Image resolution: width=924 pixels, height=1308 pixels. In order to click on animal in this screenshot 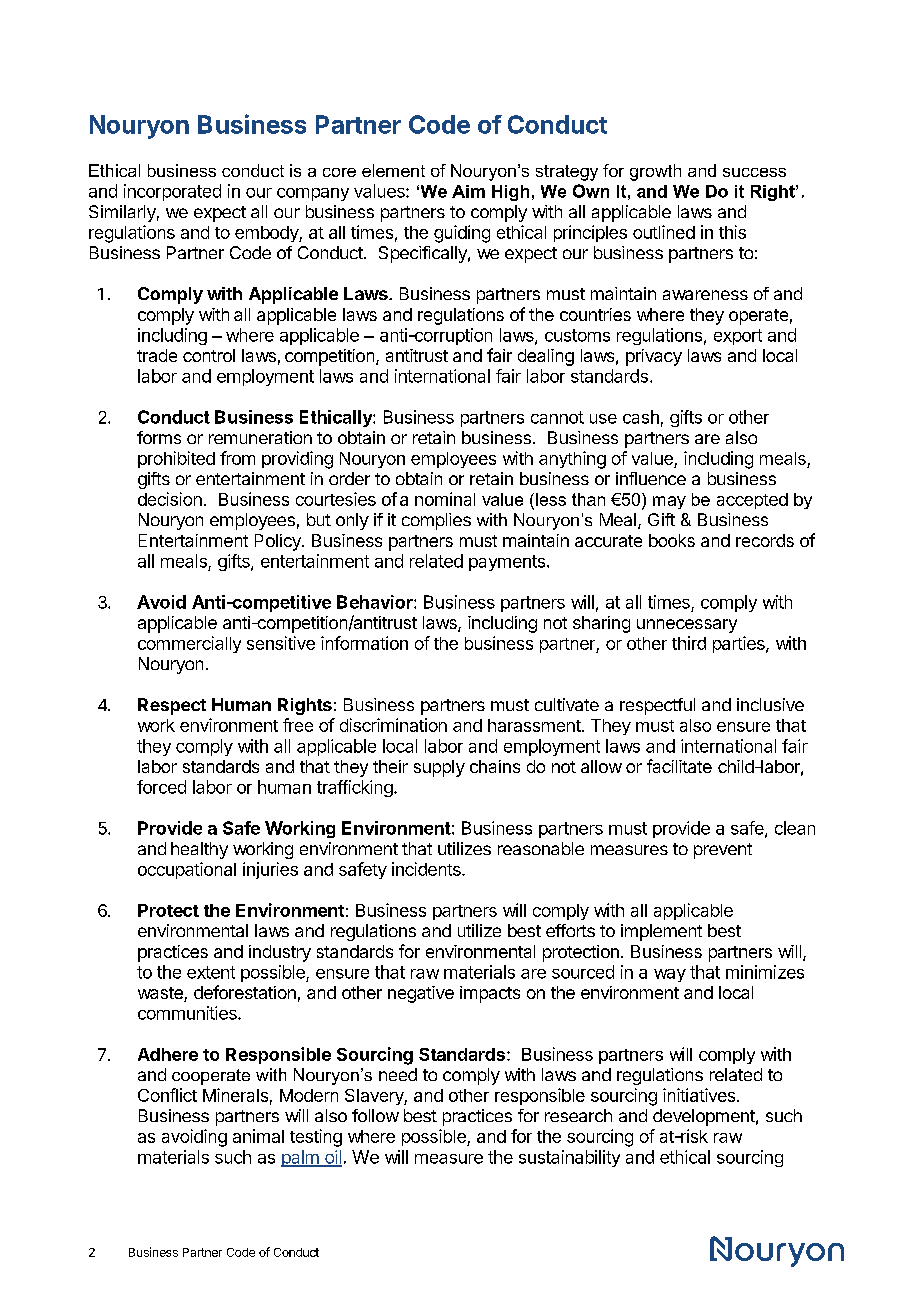, I will do `click(258, 1136)`.
